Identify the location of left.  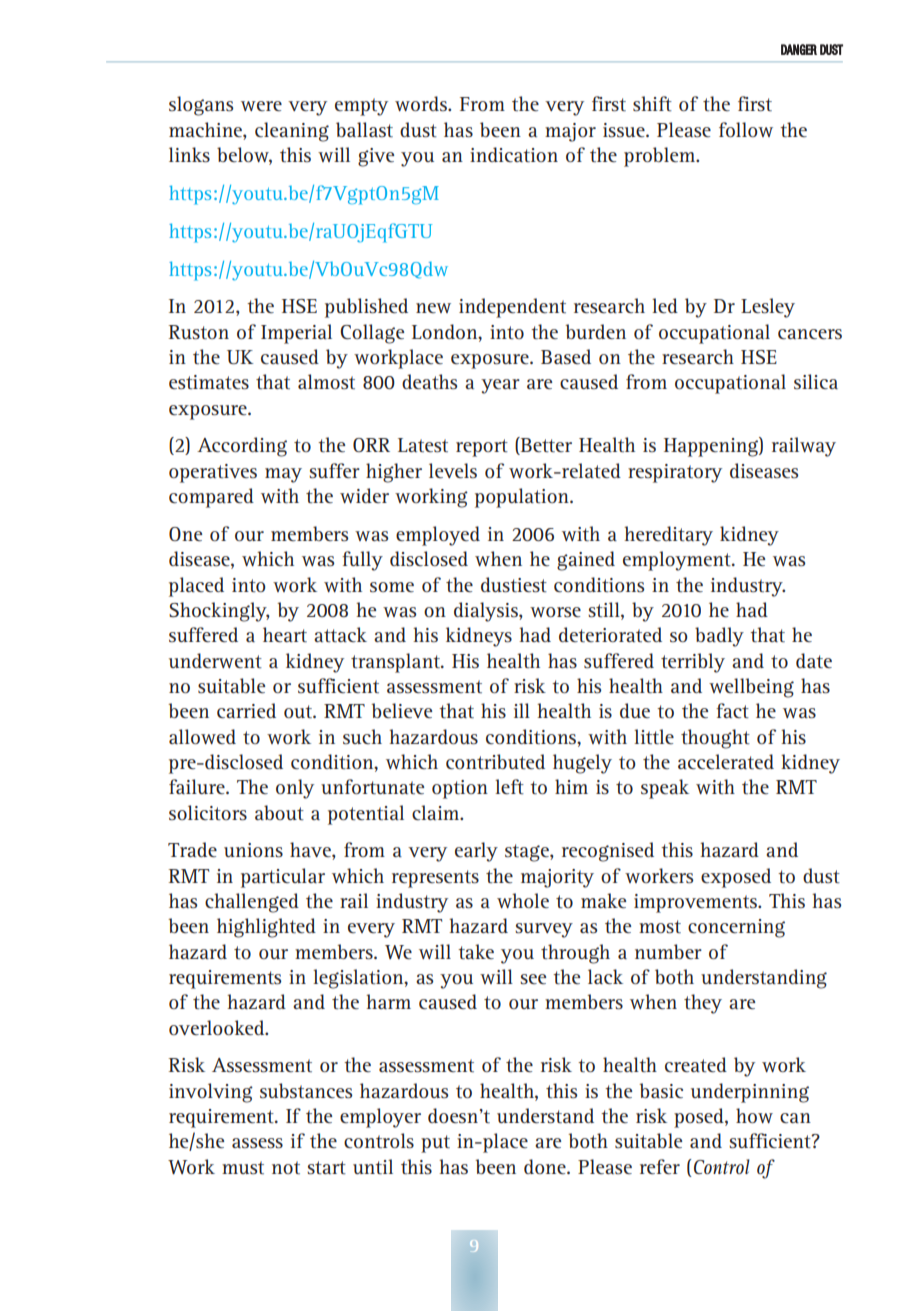
(509, 786).
